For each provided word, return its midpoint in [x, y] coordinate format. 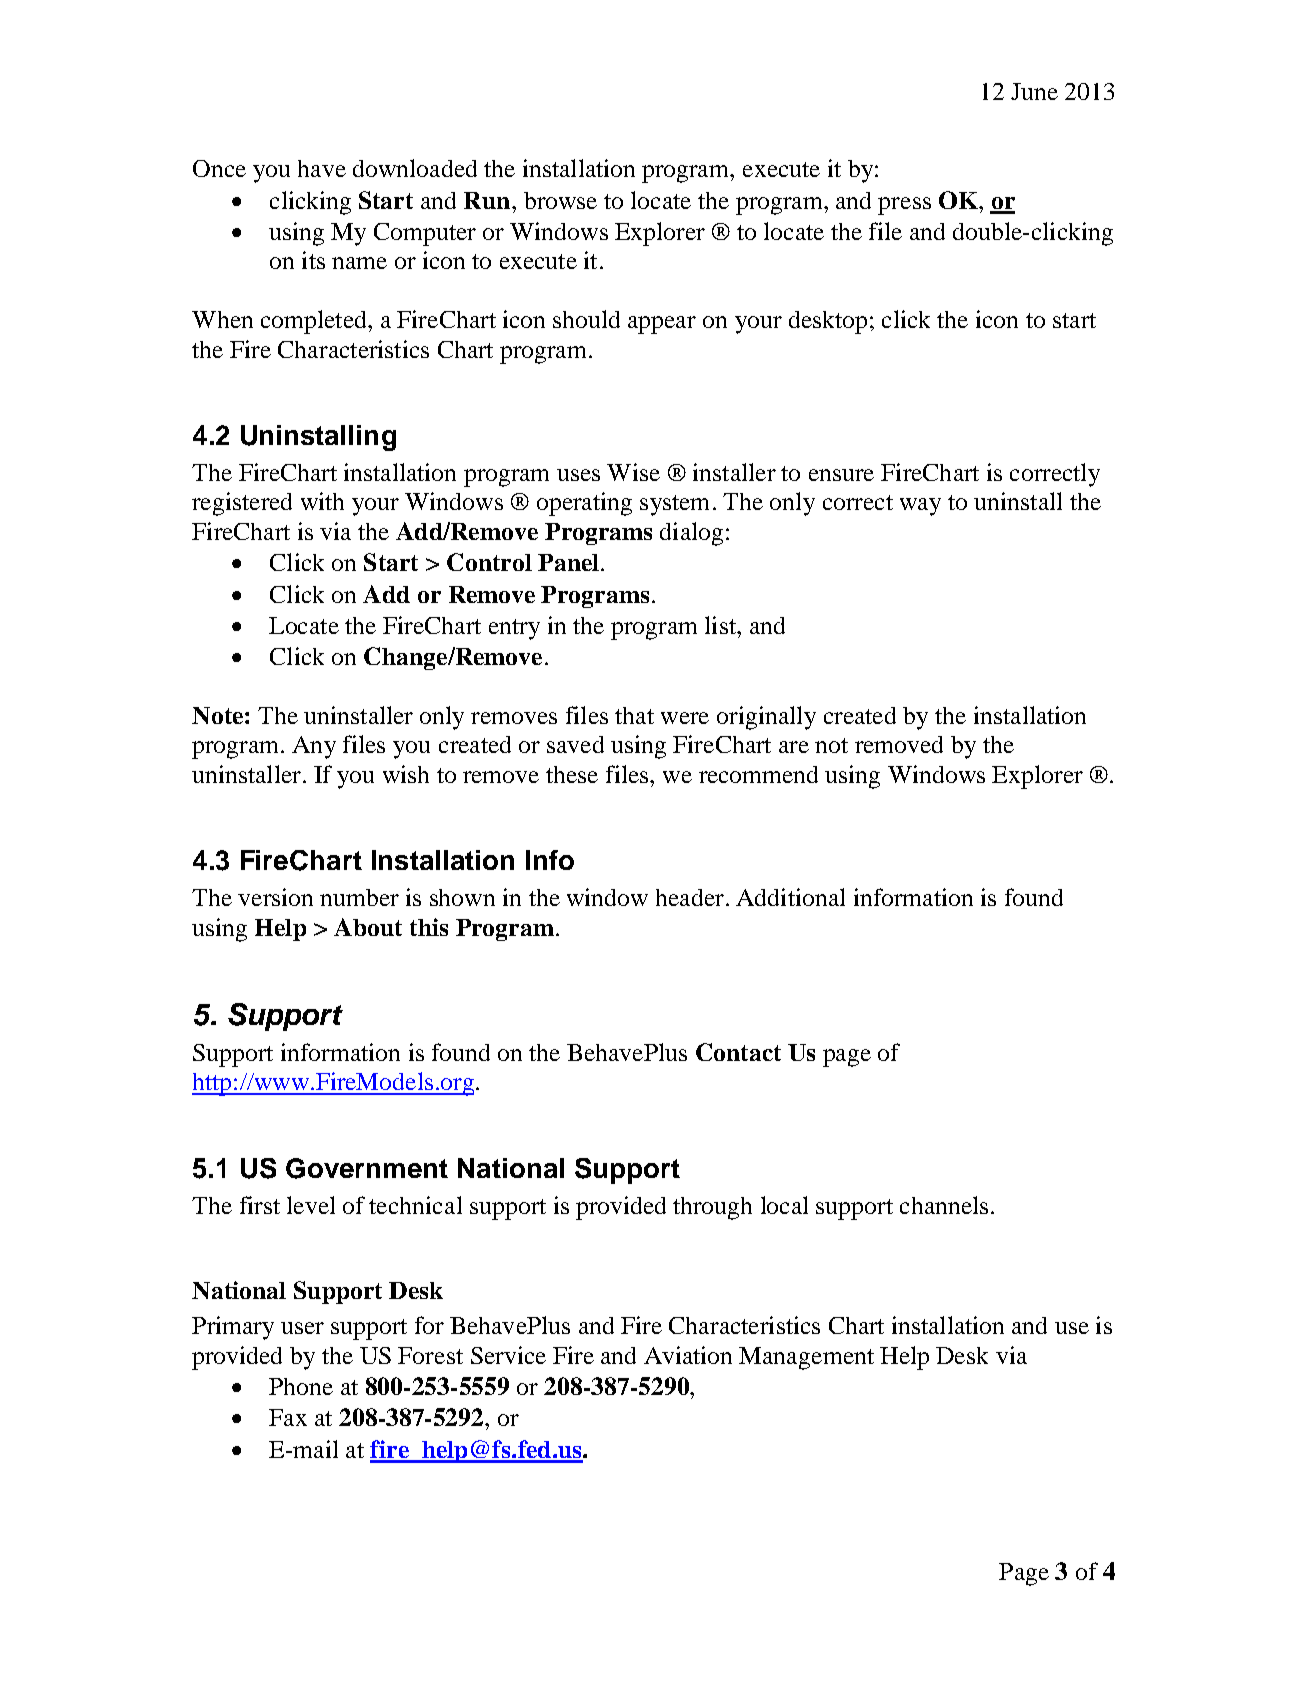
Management [806, 1358]
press [904, 206]
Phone [301, 1386]
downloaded [415, 168]
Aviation [688, 1355]
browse [560, 200]
